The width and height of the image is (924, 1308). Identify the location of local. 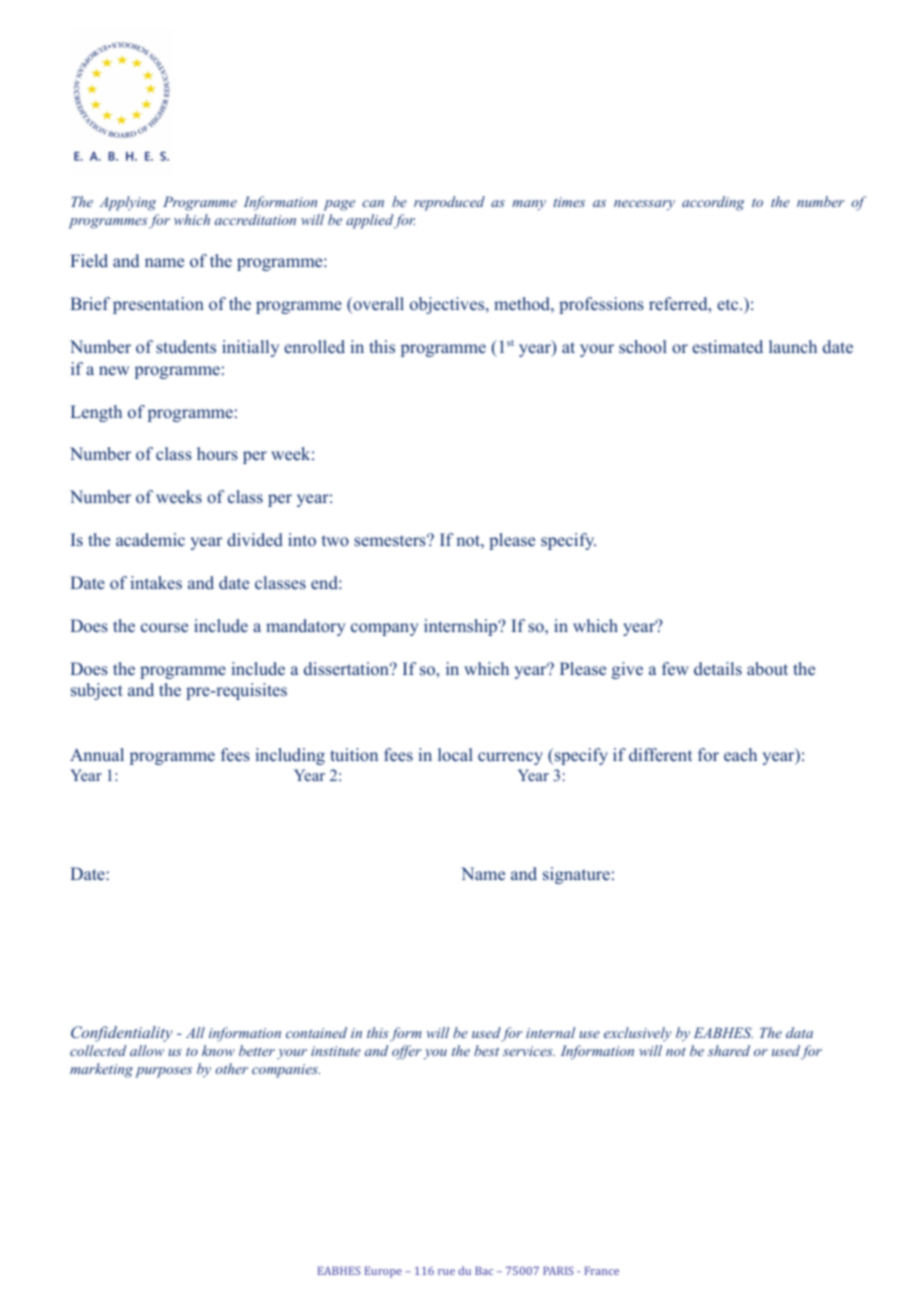
(455, 755).
